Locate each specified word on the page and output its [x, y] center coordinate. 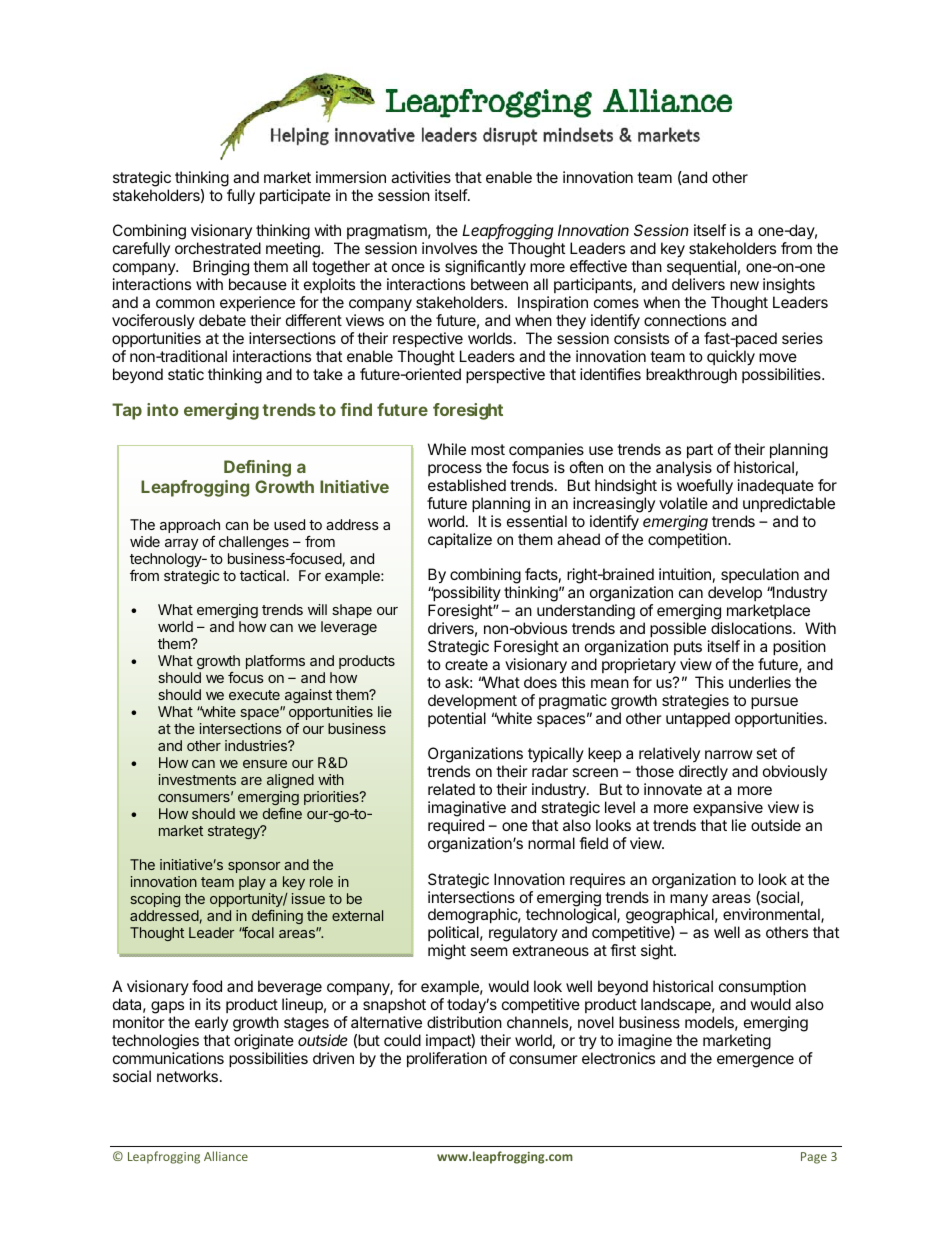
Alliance [226, 1156]
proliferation [447, 1059]
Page [814, 1158]
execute [254, 695]
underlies [760, 682]
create [466, 664]
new [744, 285]
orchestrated [218, 248]
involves [449, 248]
